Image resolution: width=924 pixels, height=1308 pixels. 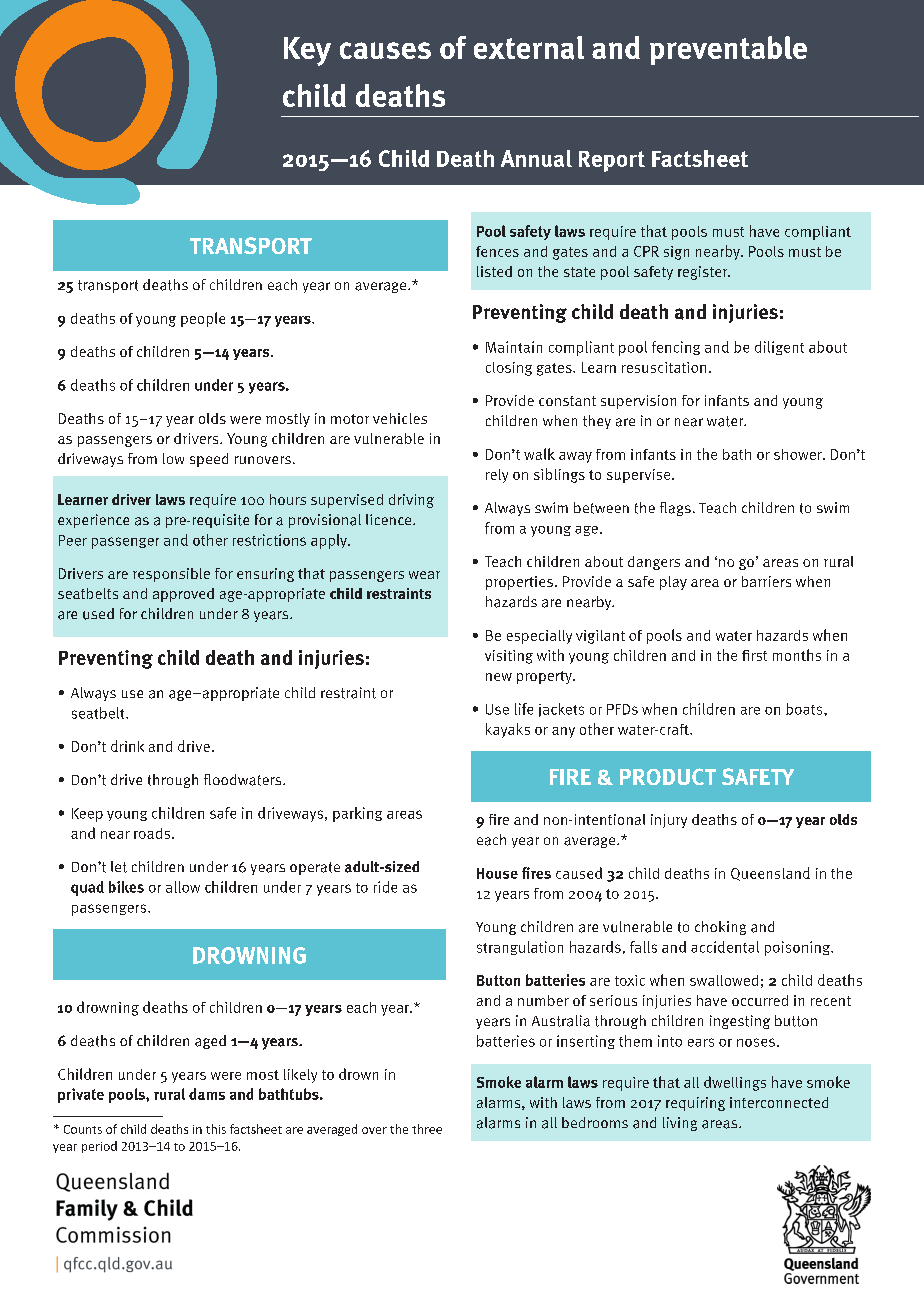 I want to click on Queensland, so click(x=770, y=874).
